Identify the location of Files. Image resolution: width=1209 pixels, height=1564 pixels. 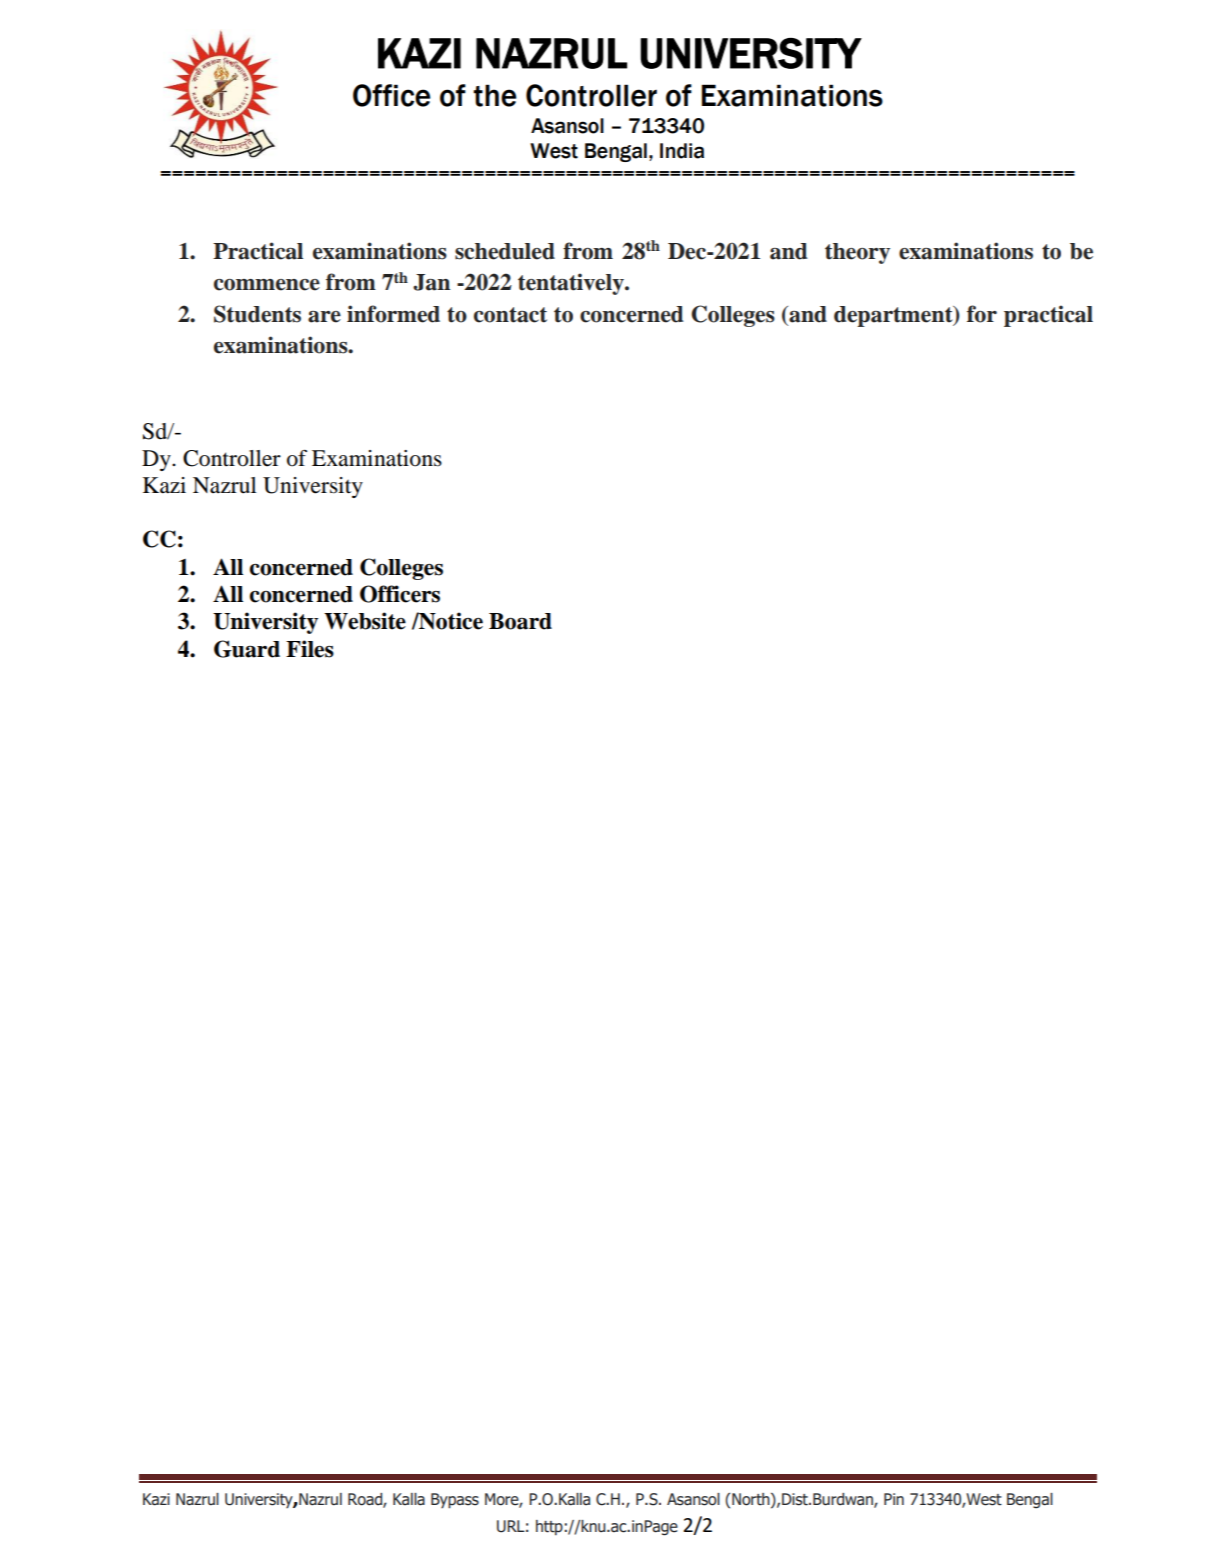
(310, 649).
